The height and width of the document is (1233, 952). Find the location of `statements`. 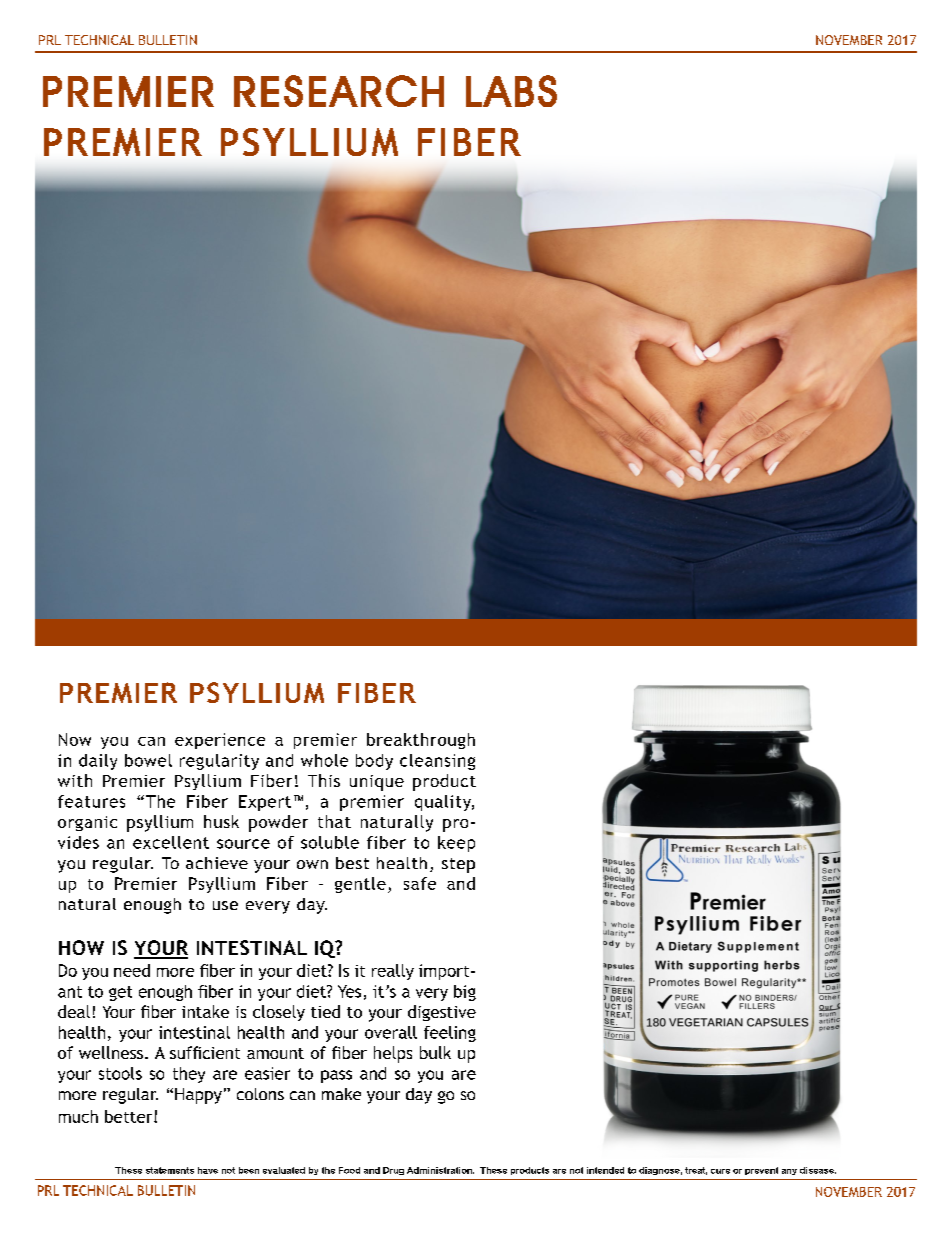

statements is located at coordinates (170, 1170).
